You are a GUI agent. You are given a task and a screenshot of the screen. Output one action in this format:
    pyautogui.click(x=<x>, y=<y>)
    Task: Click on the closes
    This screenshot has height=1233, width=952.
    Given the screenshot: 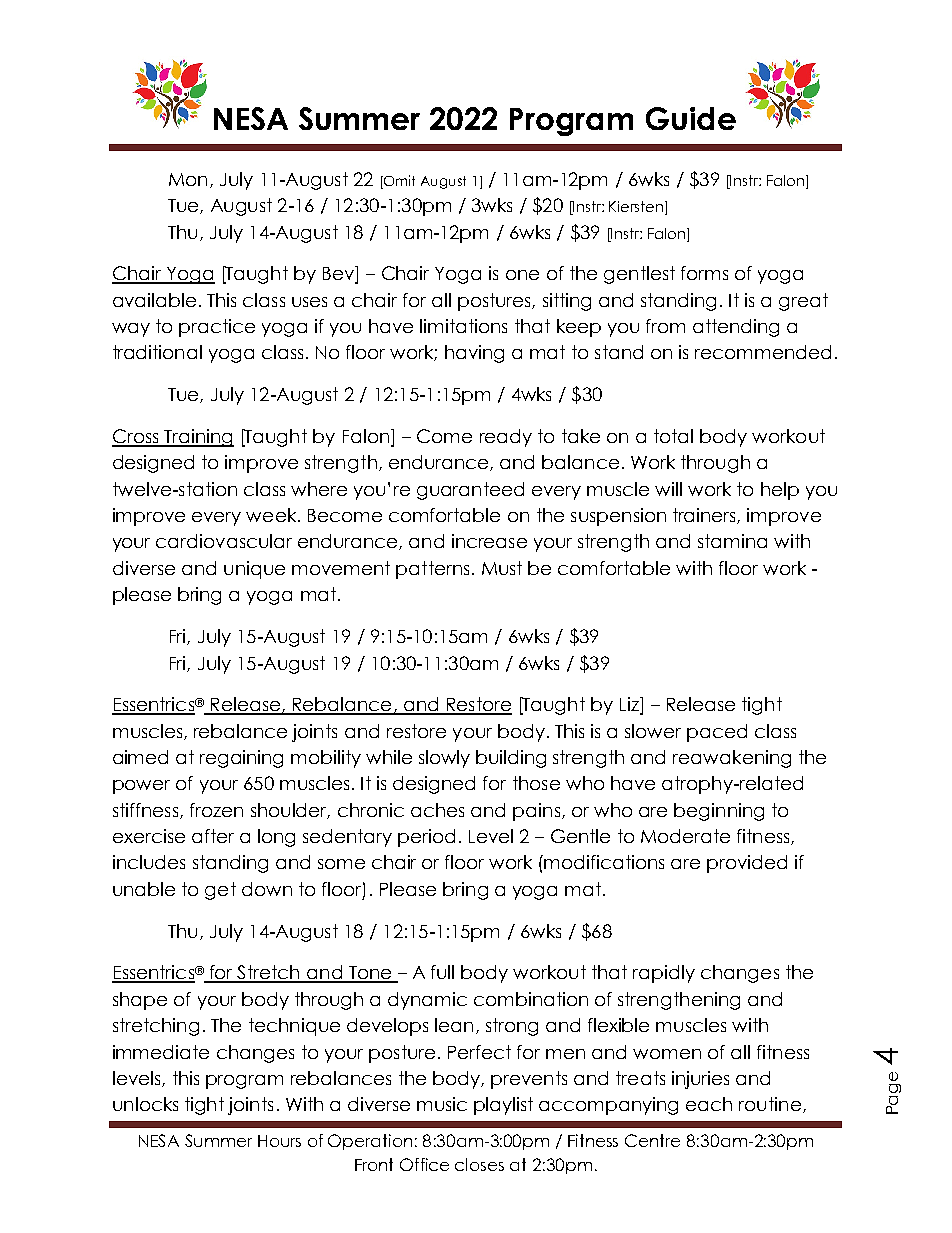 What is the action you would take?
    pyautogui.click(x=479, y=1164)
